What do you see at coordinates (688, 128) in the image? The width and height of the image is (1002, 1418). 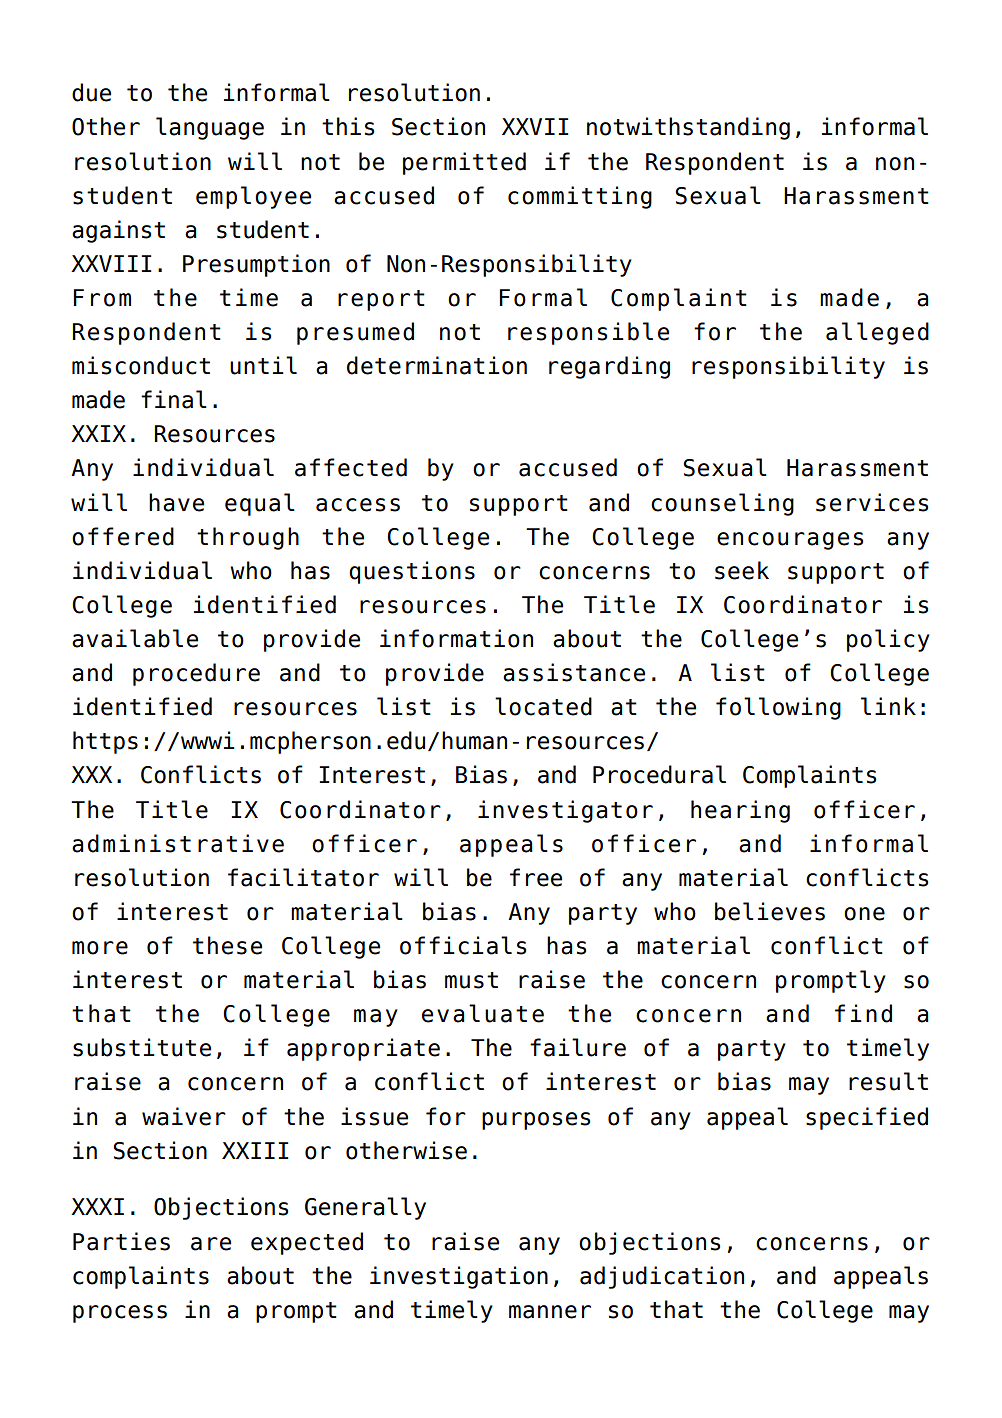 I see `notwithstanding` at bounding box center [688, 128].
